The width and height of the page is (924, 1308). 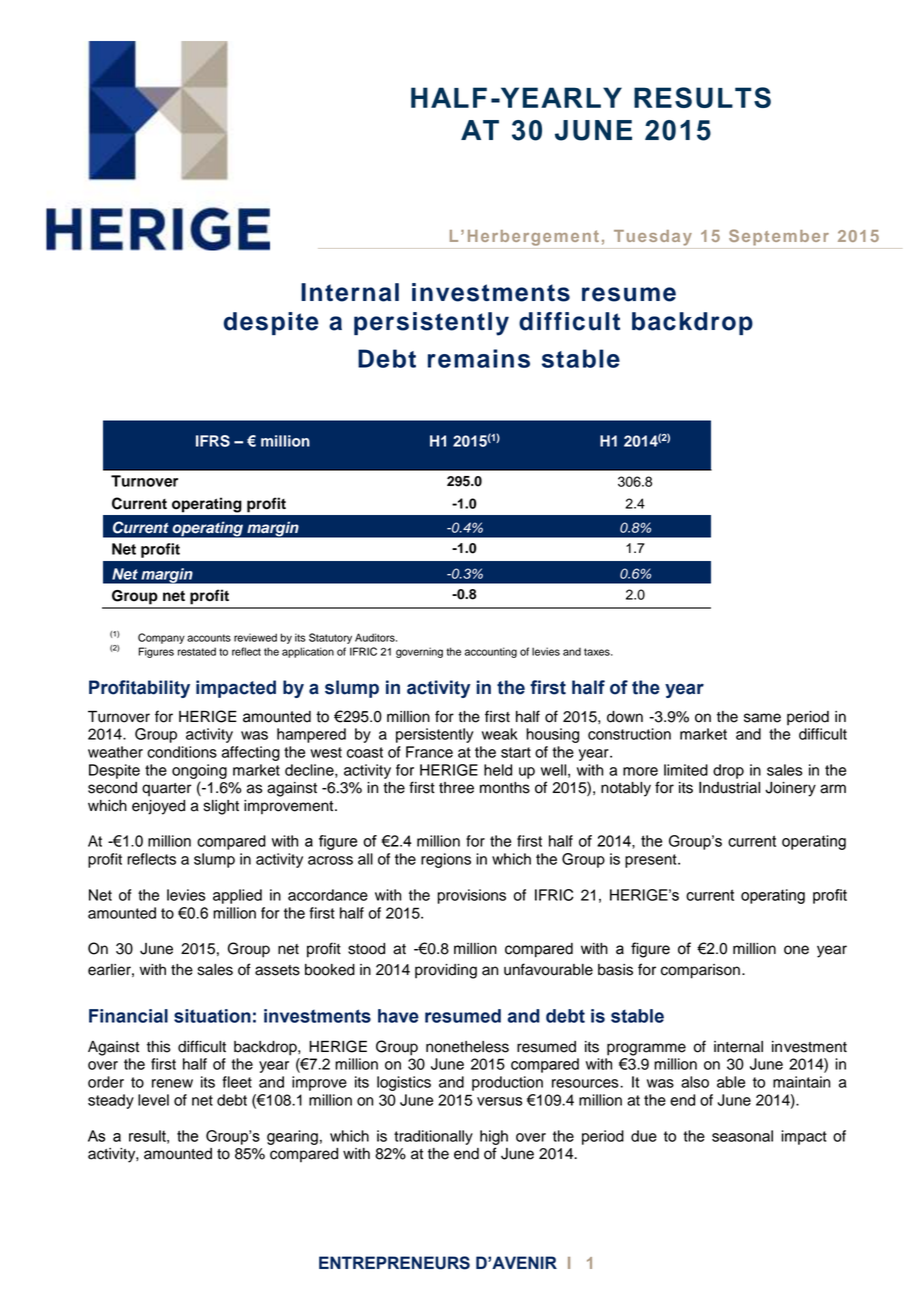 What do you see at coordinates (182, 752) in the page?
I see `conditions` at bounding box center [182, 752].
